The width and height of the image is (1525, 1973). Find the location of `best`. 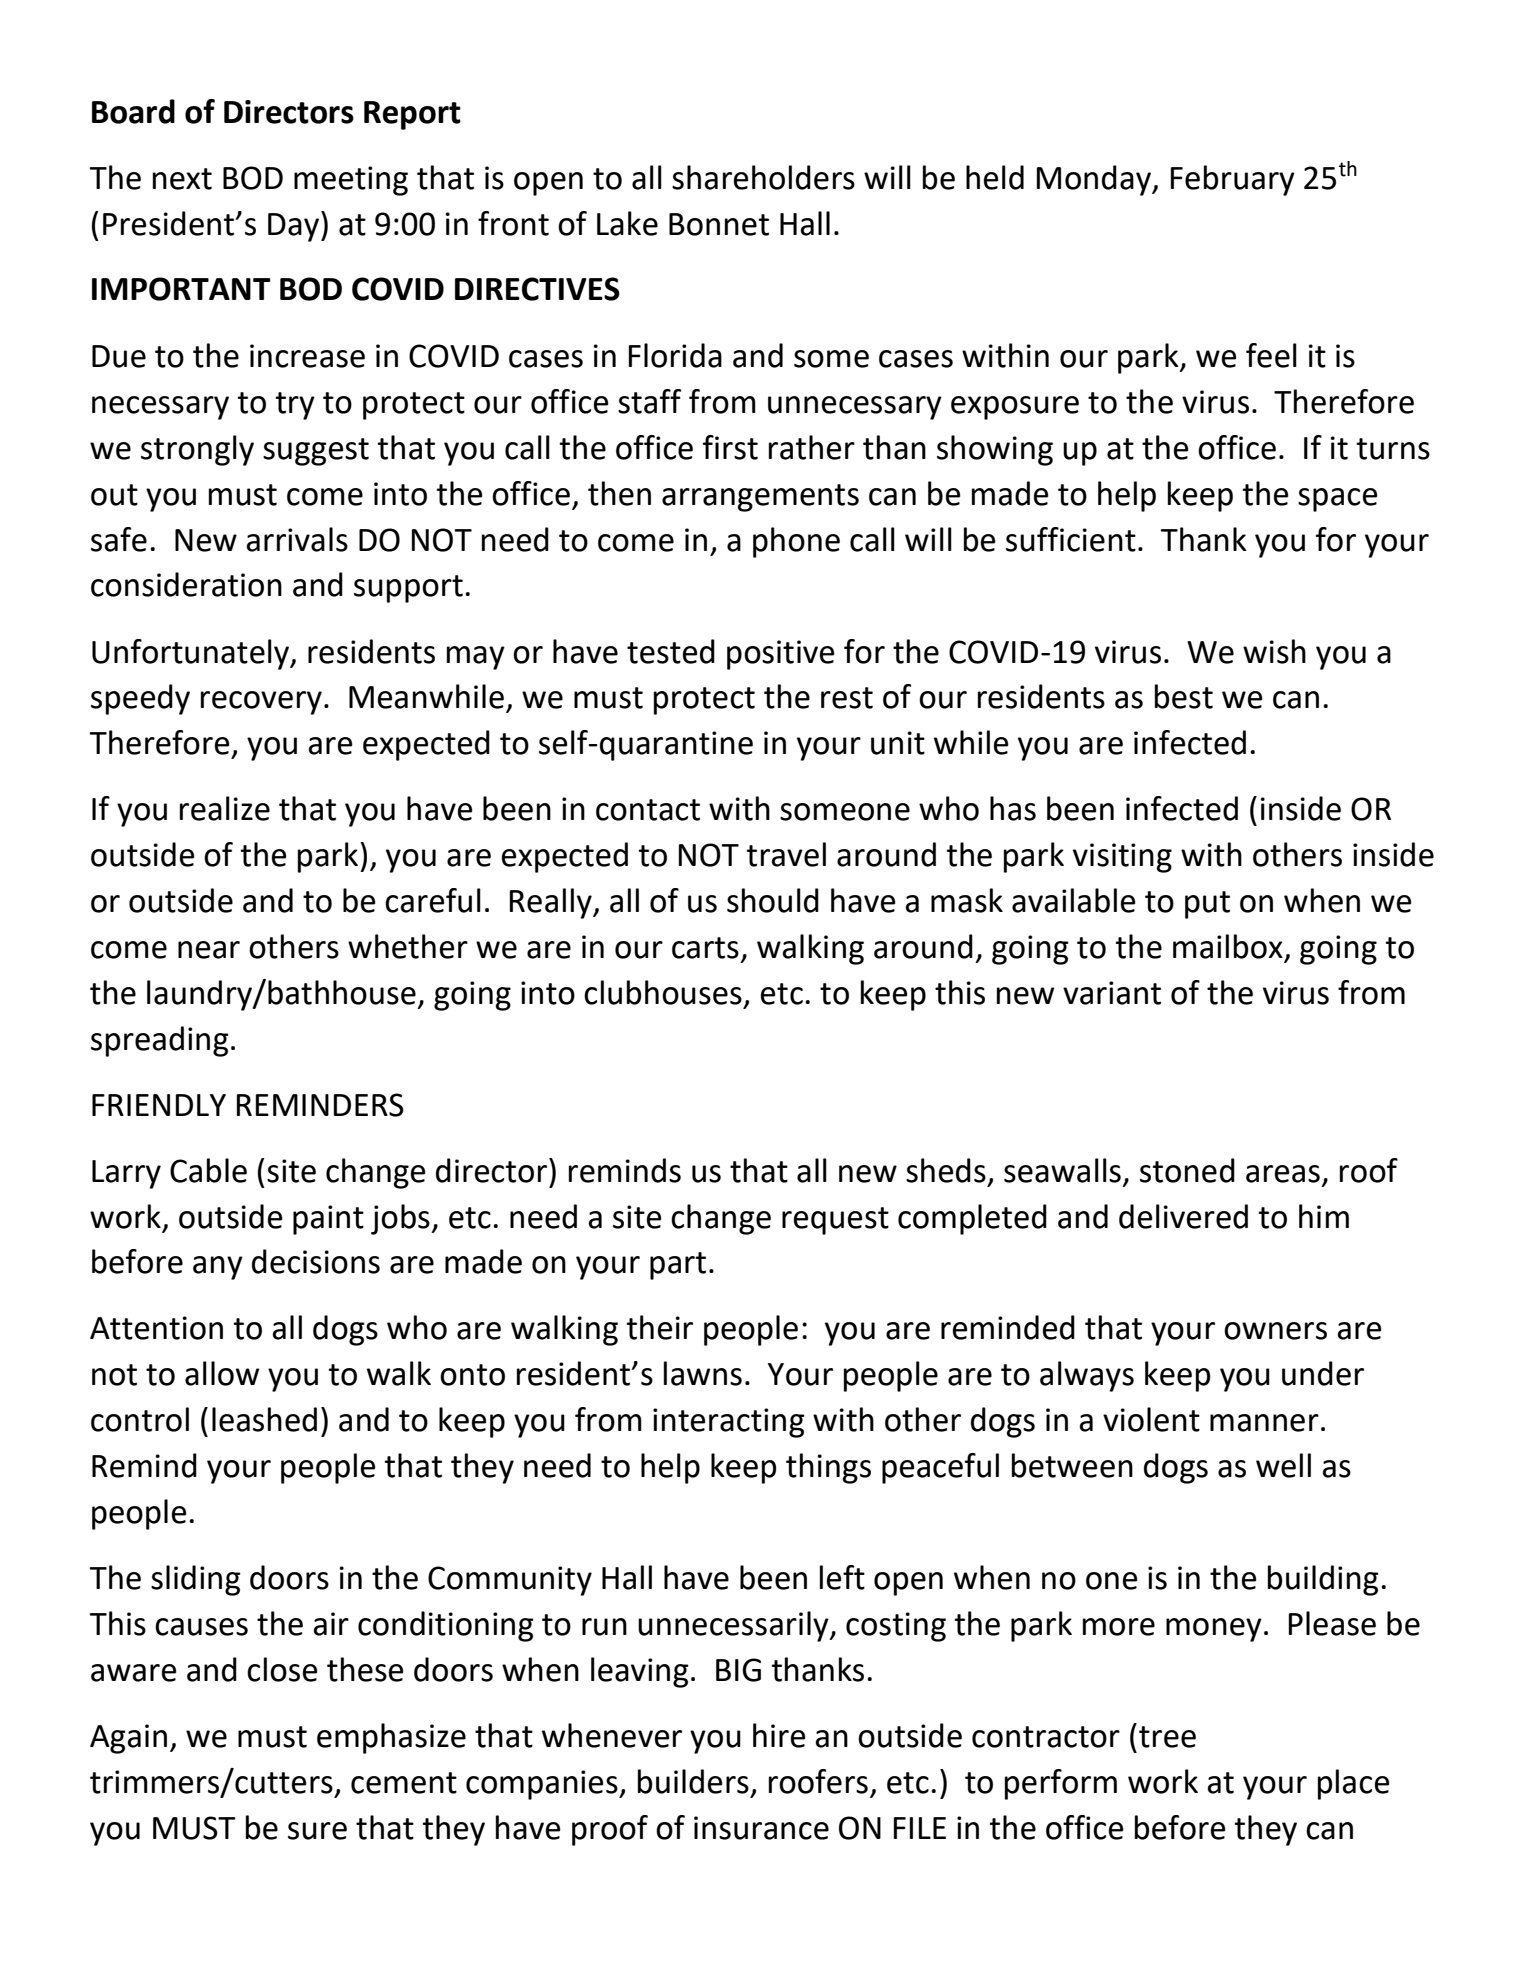

best is located at coordinates (1184, 696).
